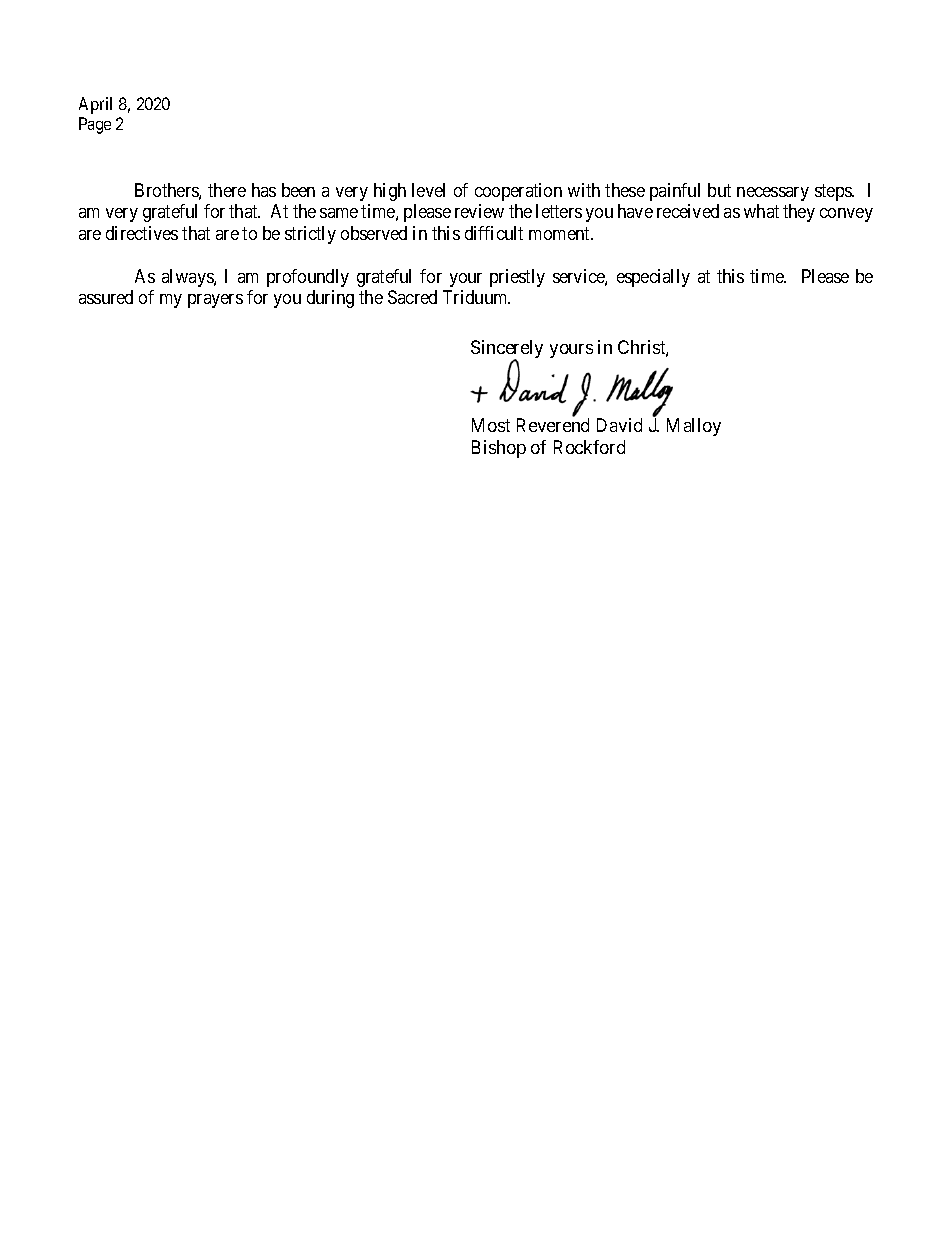 The height and width of the document is (1233, 952). What do you see at coordinates (95, 125) in the document?
I see `Page` at bounding box center [95, 125].
